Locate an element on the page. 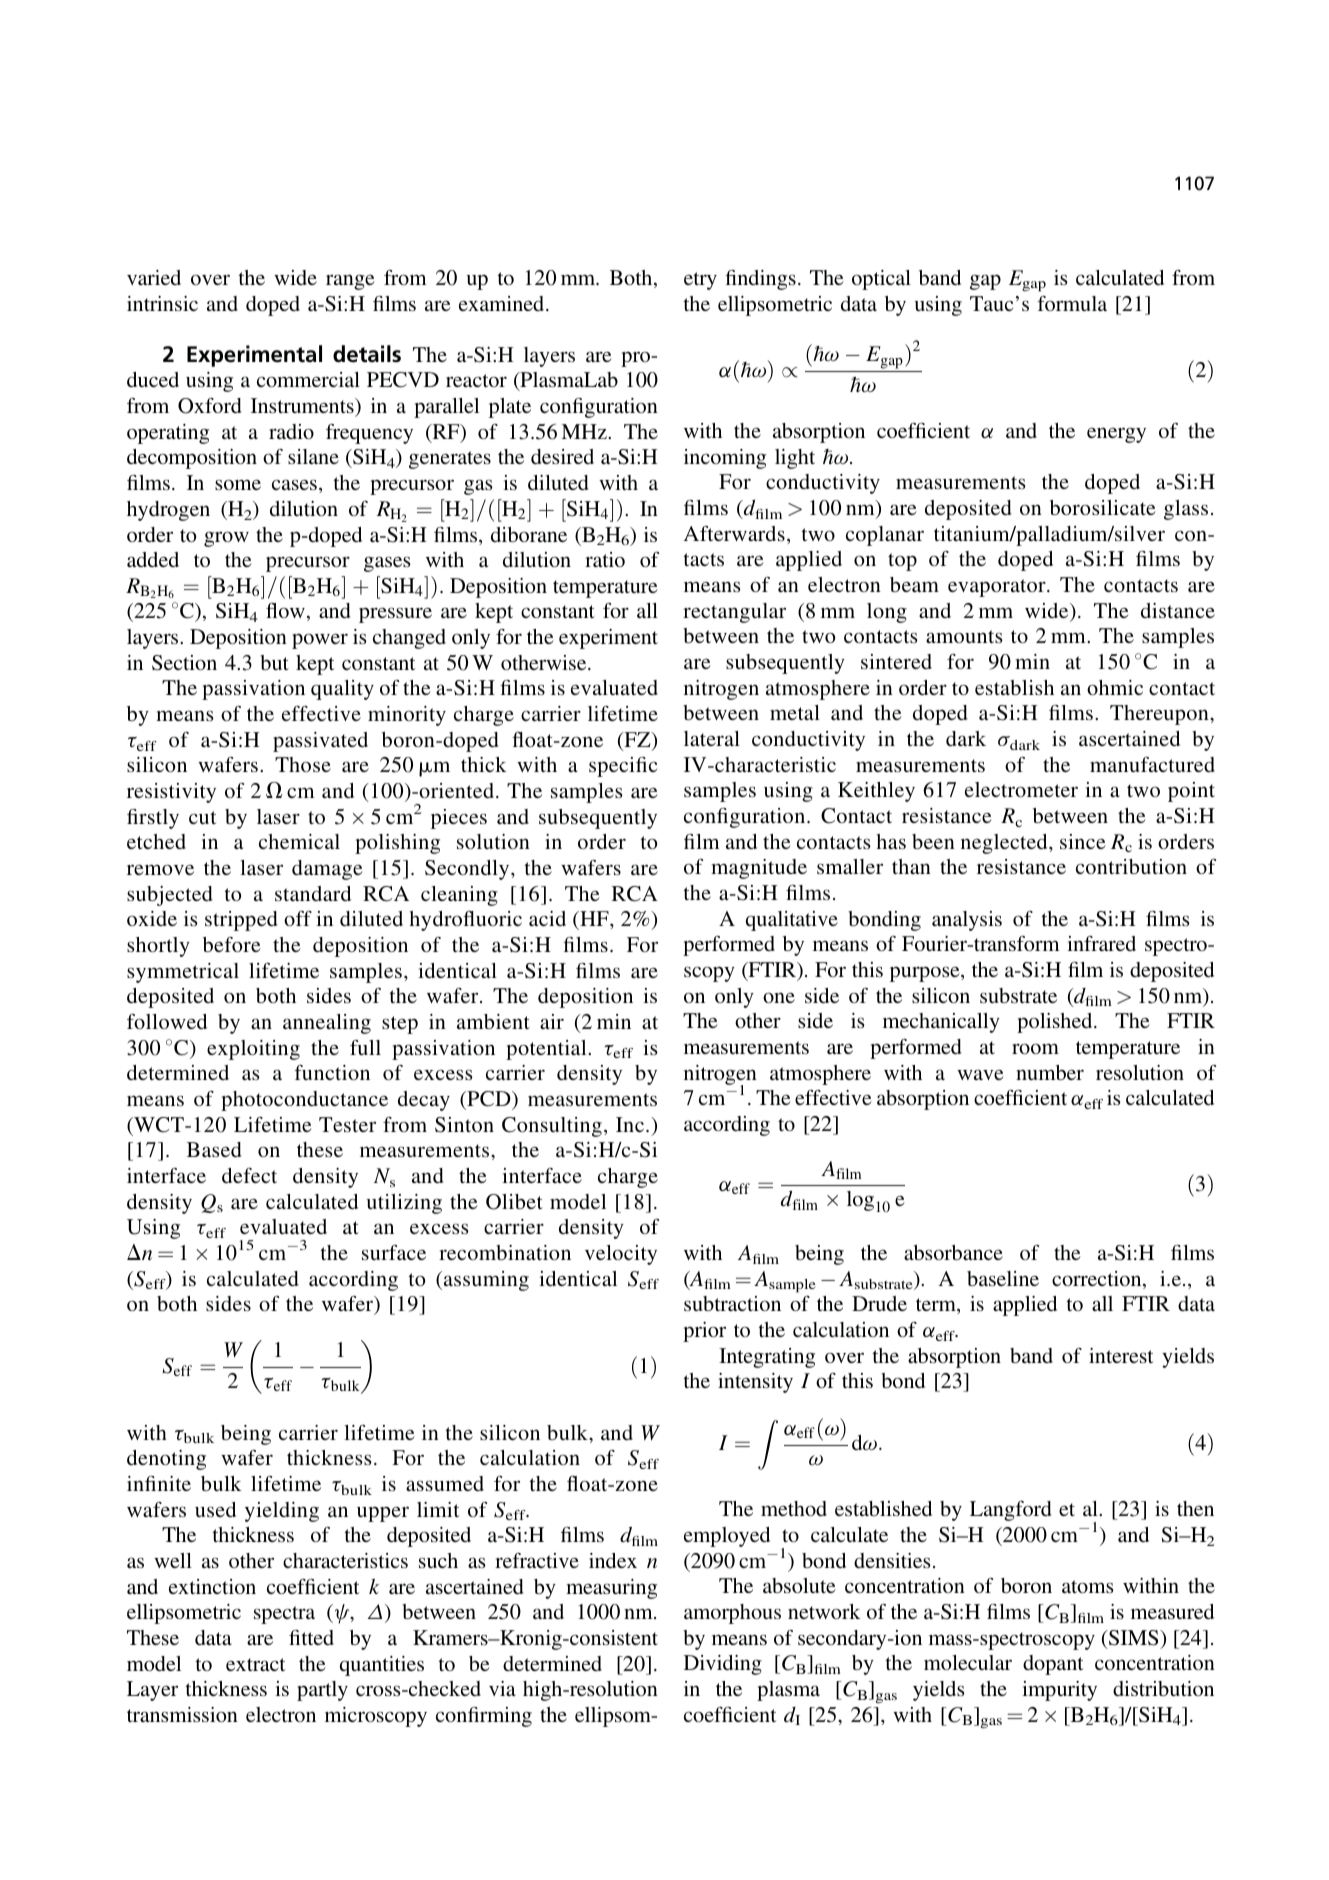  commercial is located at coordinates (308, 379).
